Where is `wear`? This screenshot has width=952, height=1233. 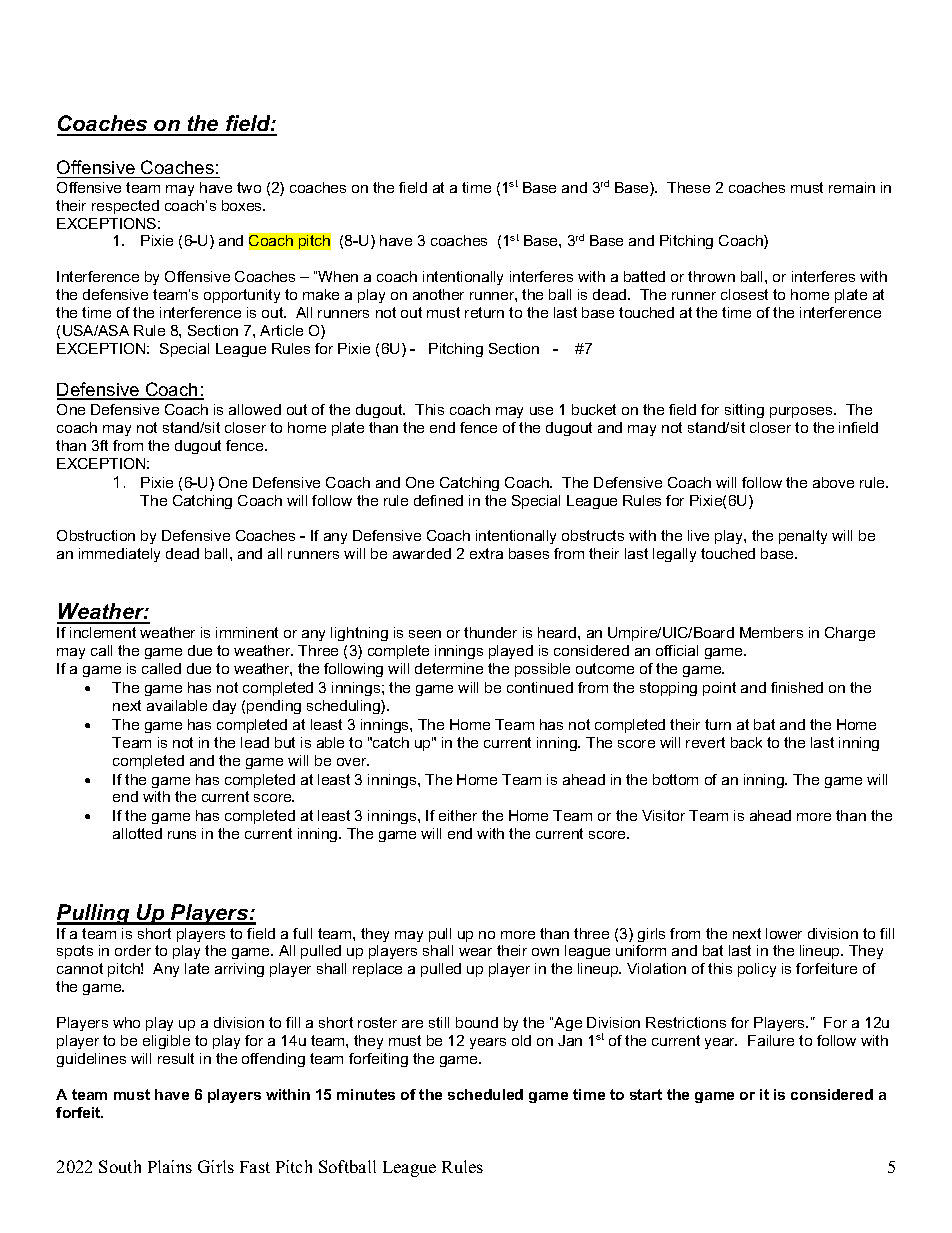 wear is located at coordinates (475, 952).
